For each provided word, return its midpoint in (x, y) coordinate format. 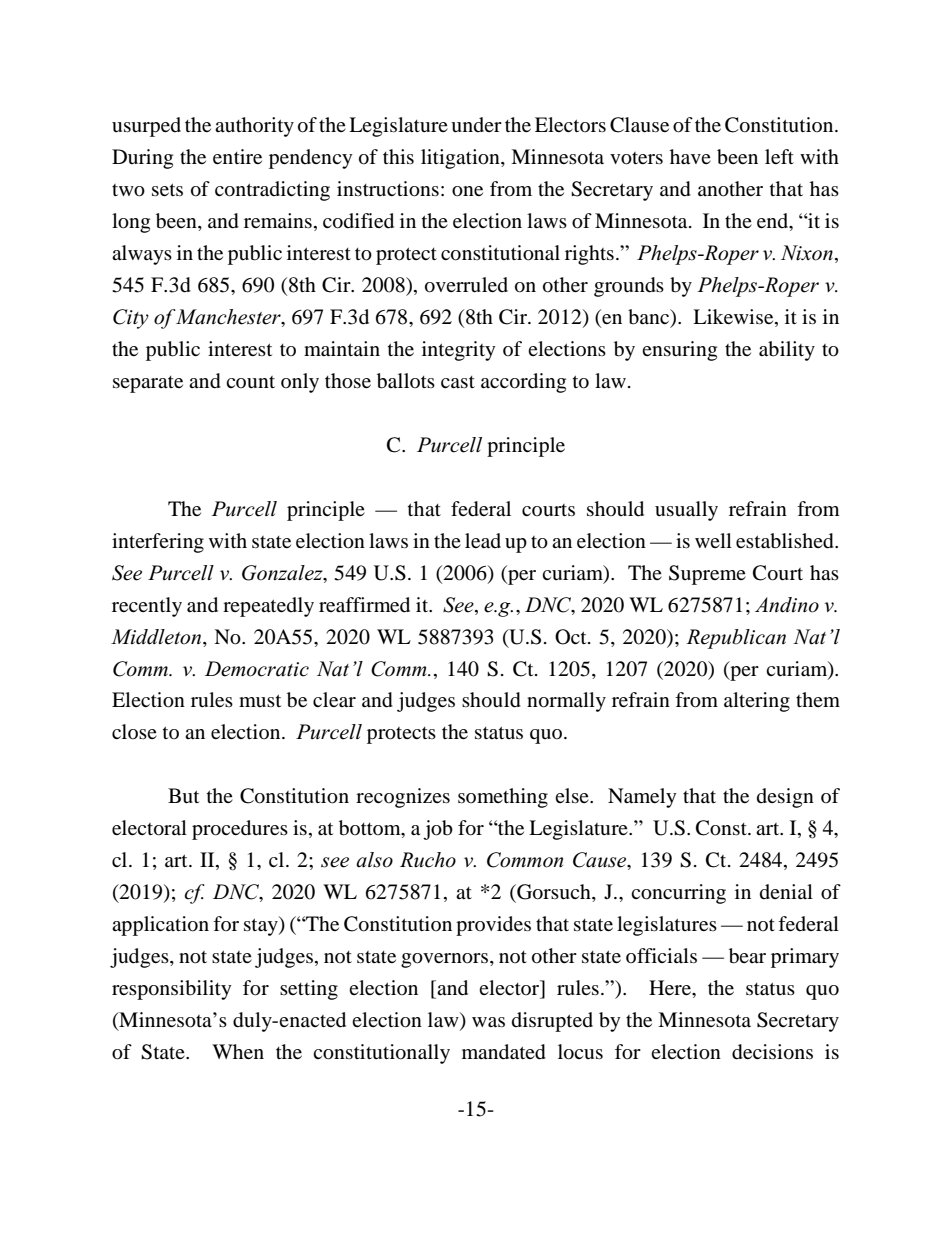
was (488, 1022)
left (779, 156)
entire (237, 156)
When (238, 1051)
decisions (772, 1052)
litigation (461, 159)
